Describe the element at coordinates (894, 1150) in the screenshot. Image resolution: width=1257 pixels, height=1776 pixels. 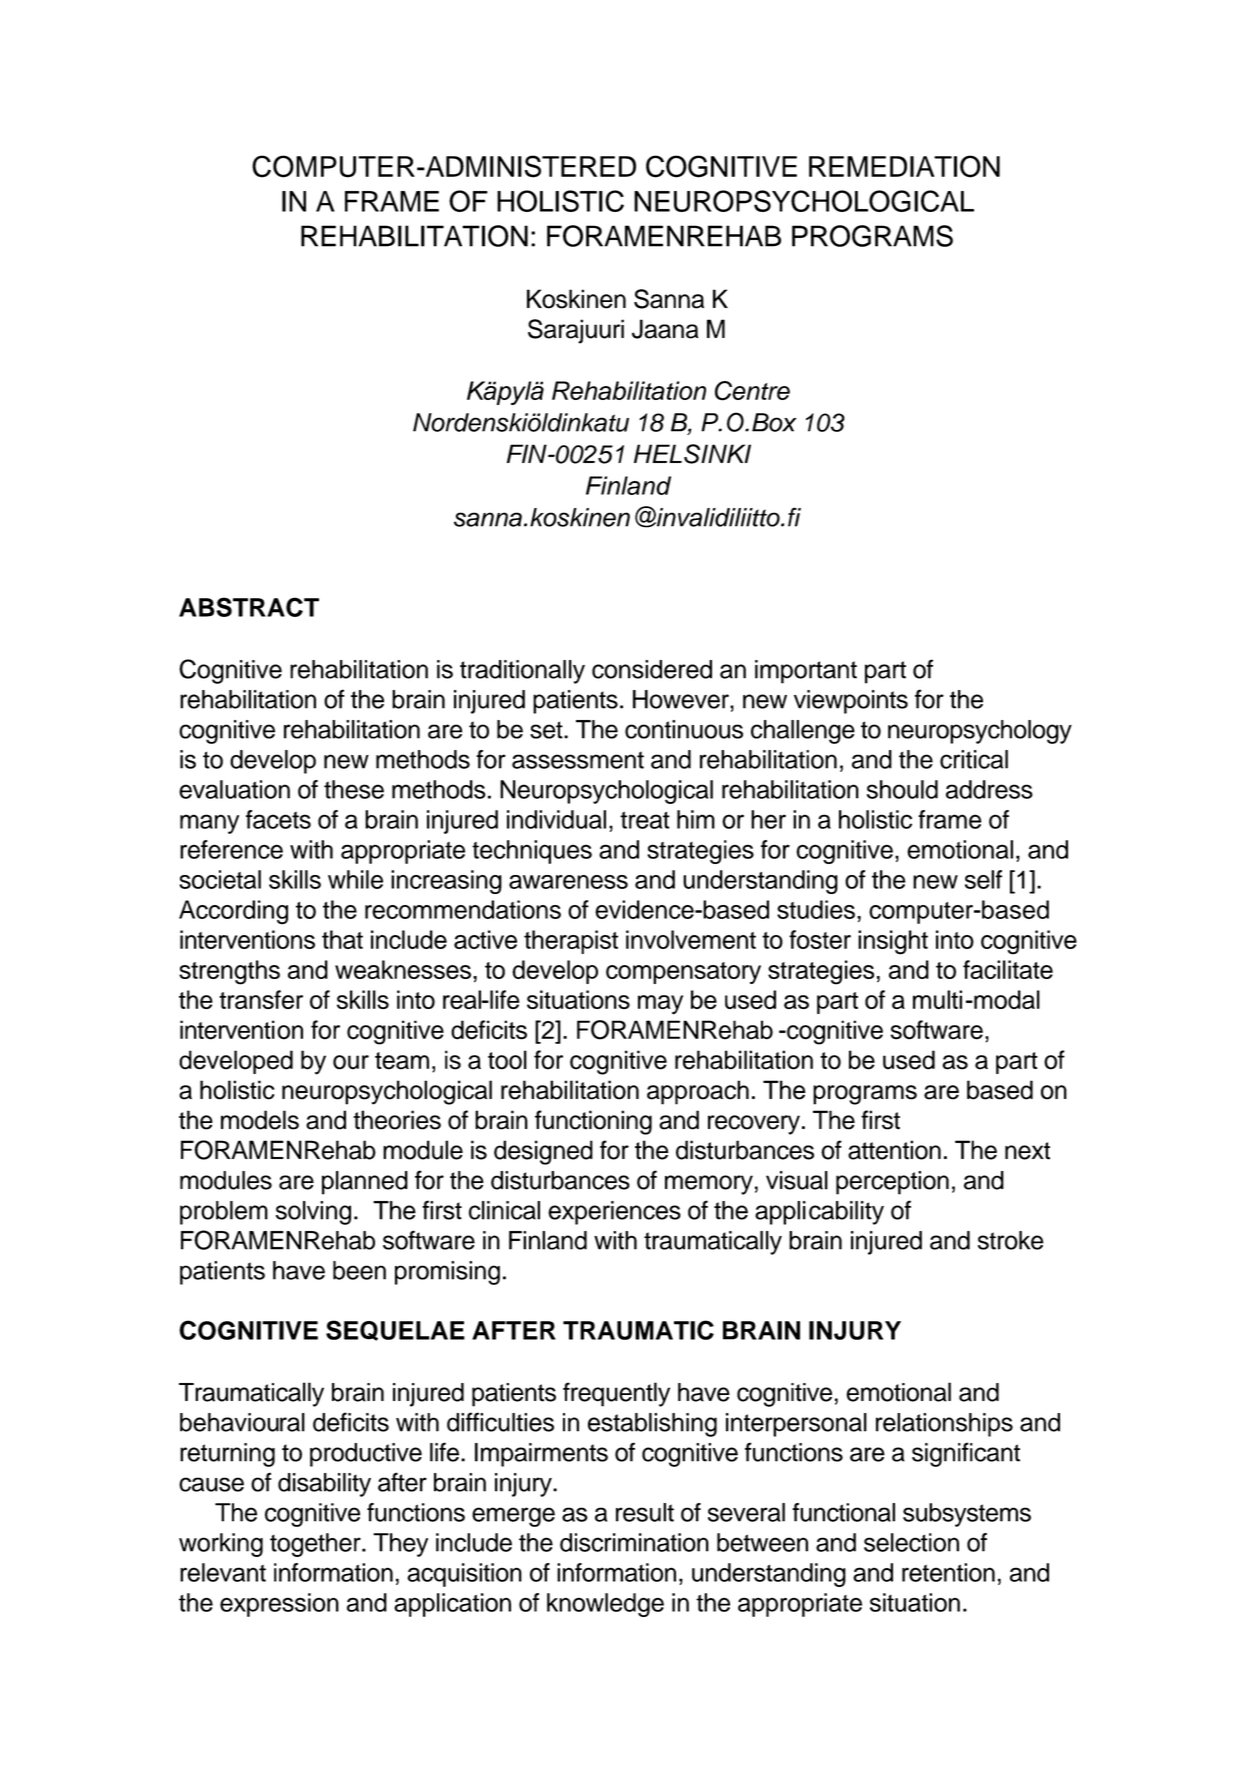
I see `attention` at that location.
